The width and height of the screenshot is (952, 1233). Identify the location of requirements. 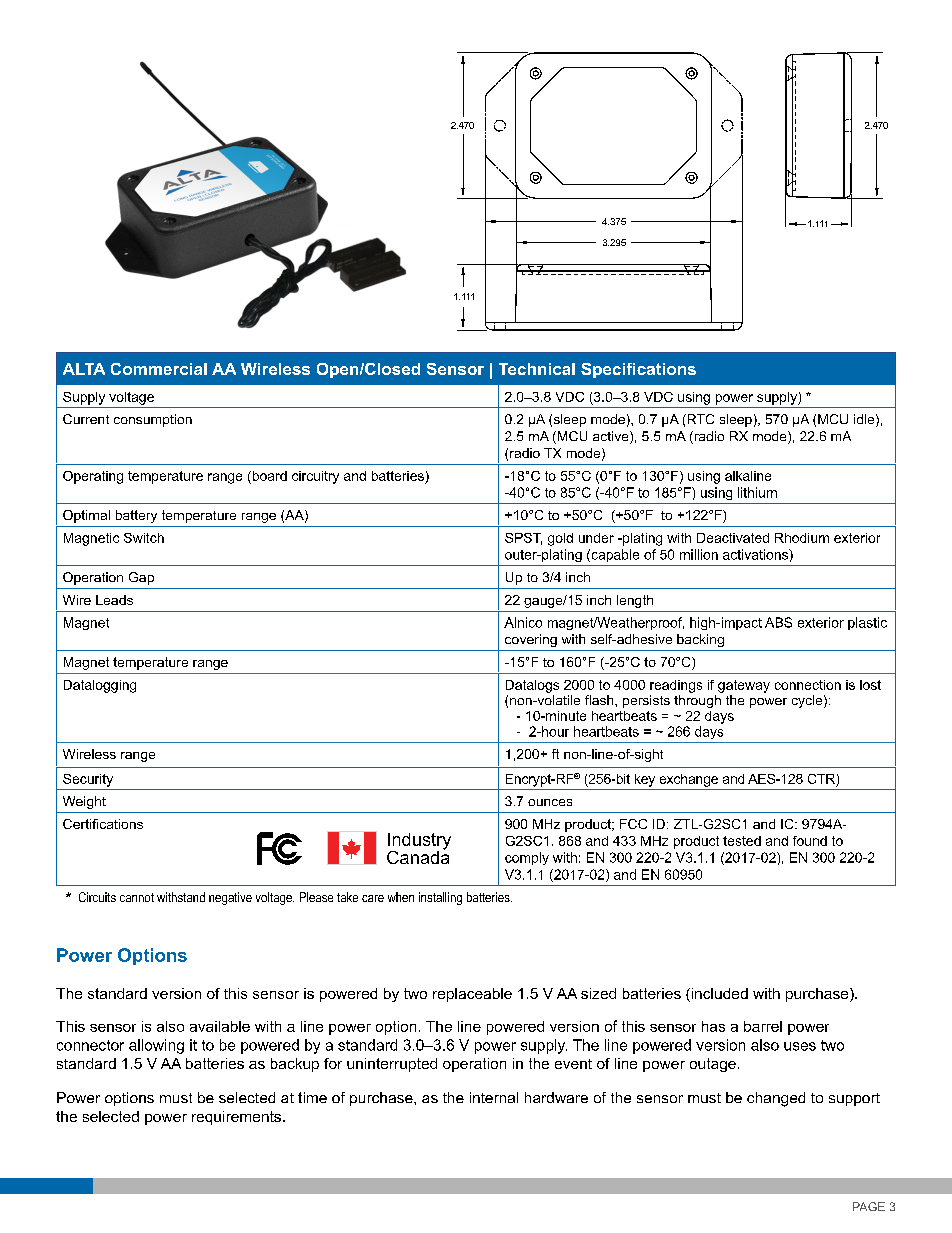
(238, 1118).
